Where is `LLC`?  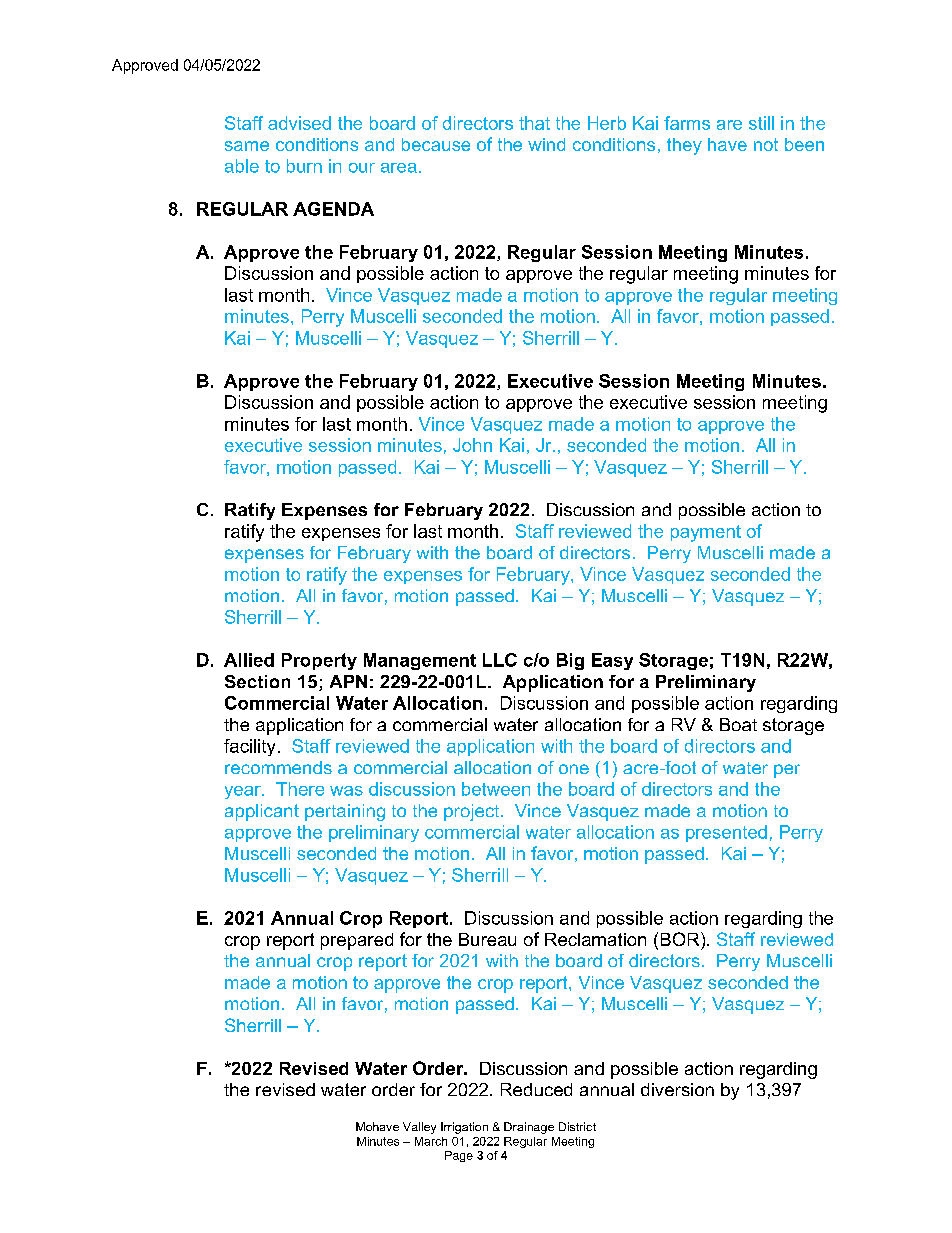 LLC is located at coordinates (500, 660).
